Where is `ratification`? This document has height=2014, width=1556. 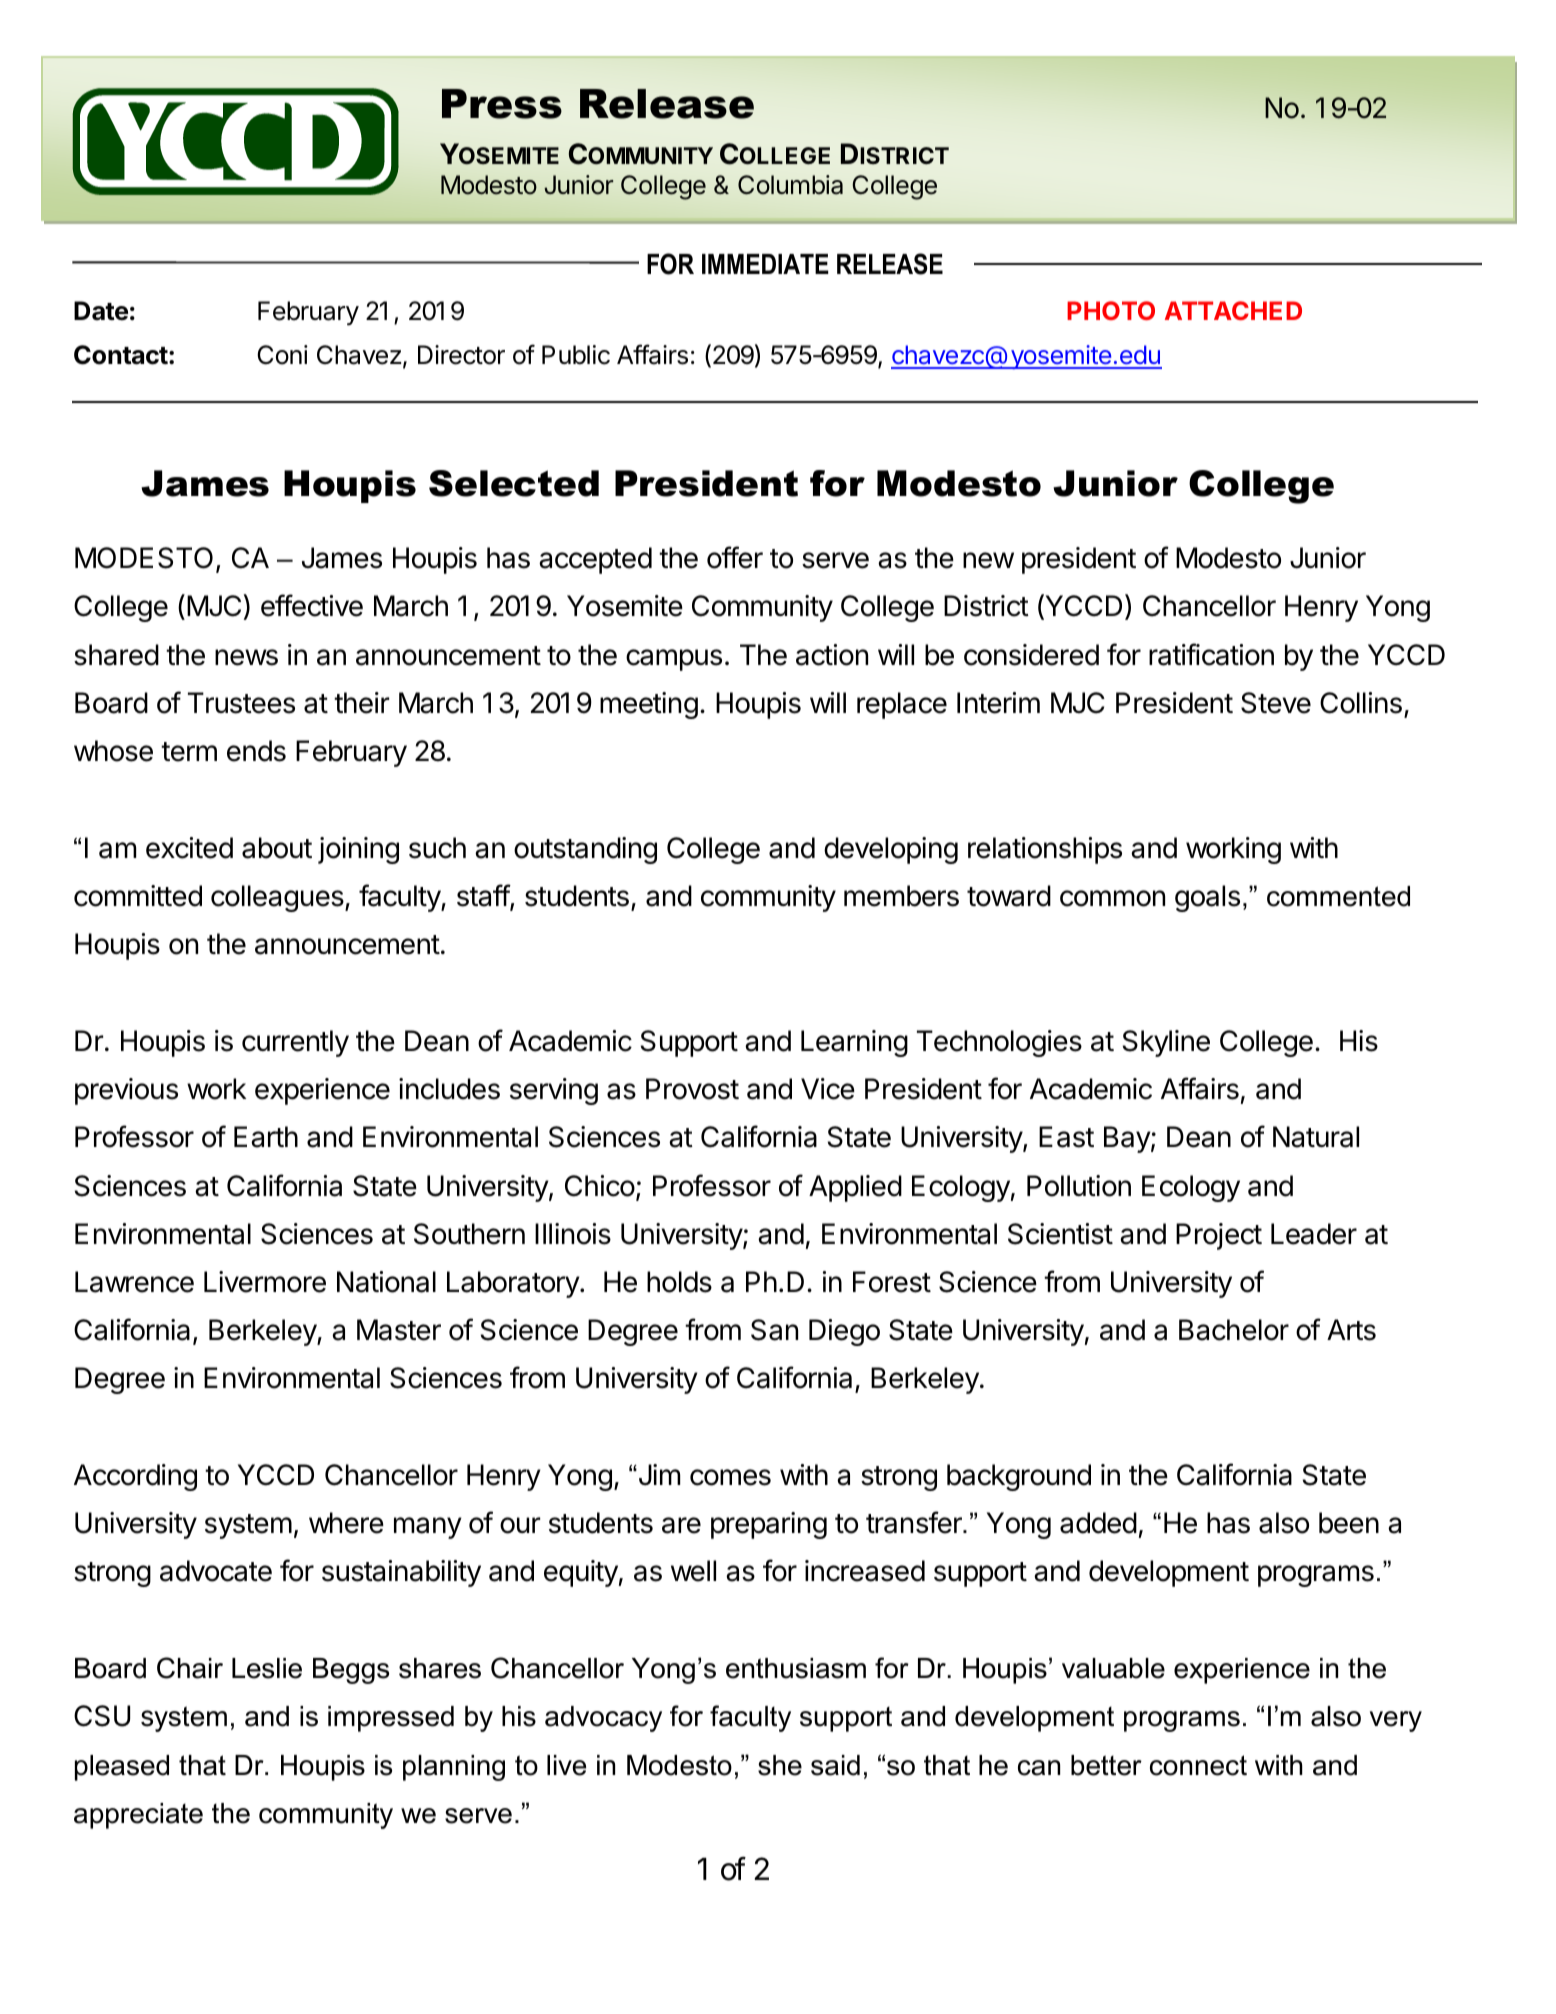
ratification is located at coordinates (1211, 654).
